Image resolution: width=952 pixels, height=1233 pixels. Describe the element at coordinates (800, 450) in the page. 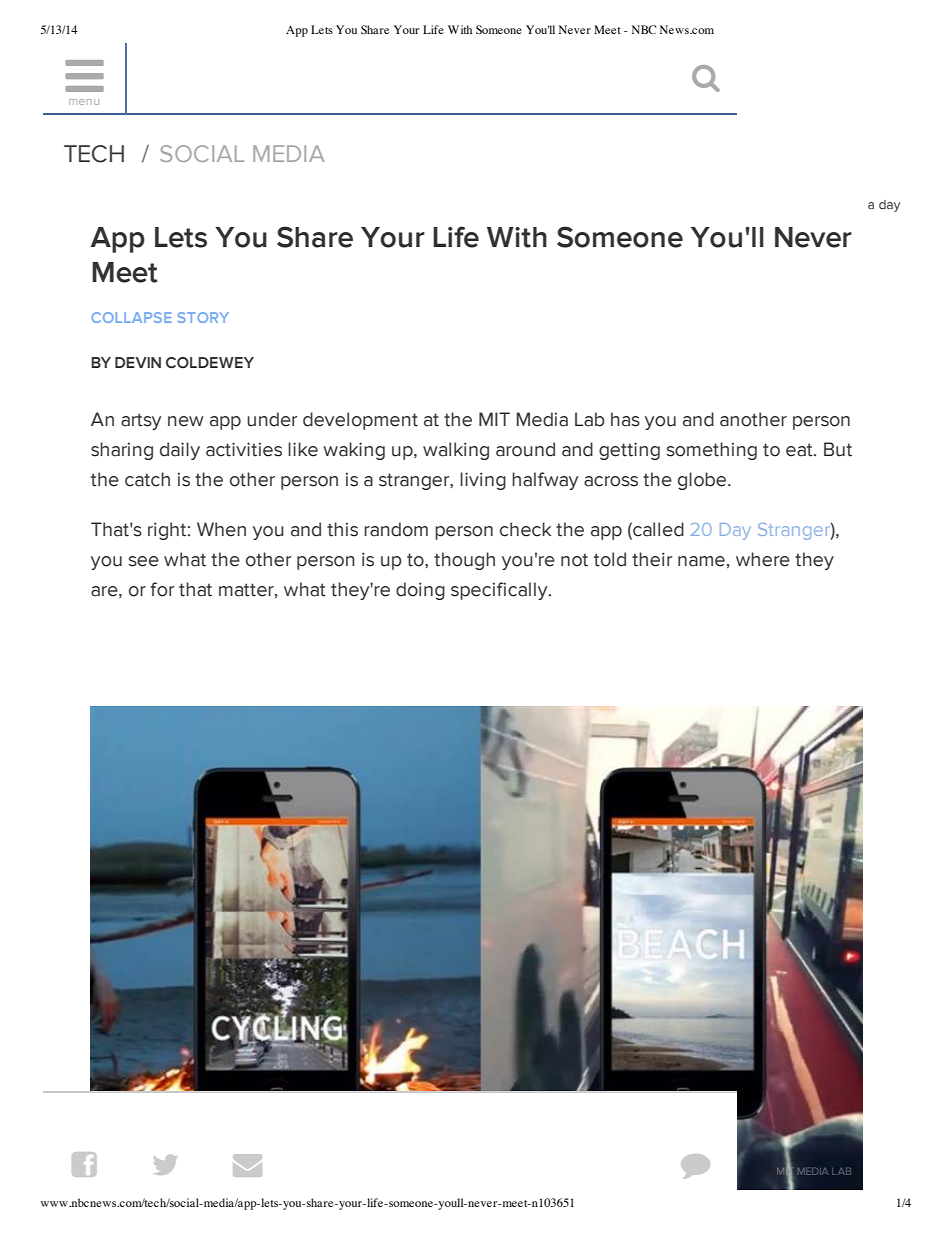

I see `eat` at that location.
